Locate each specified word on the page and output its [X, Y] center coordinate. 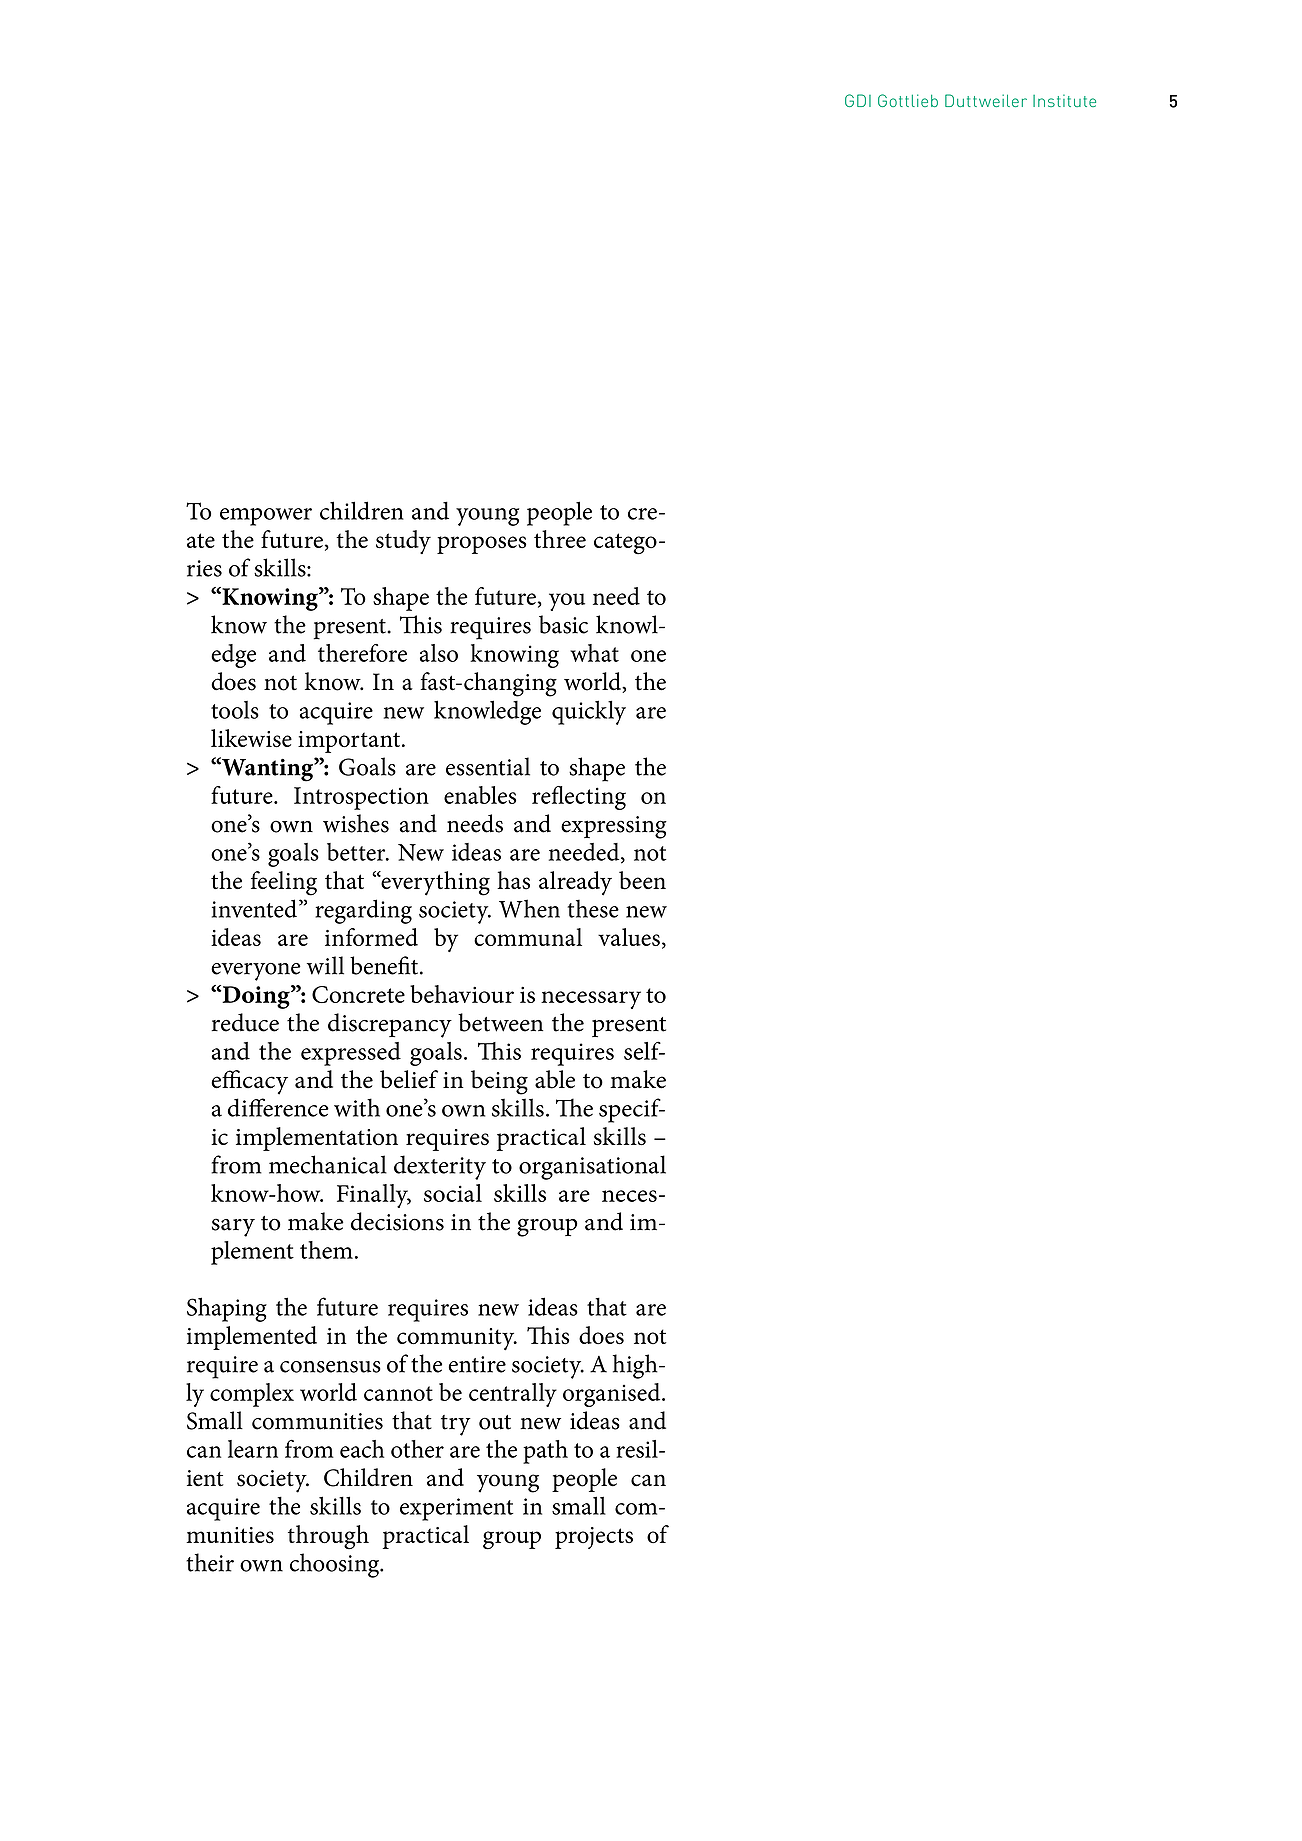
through [328, 1537]
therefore [362, 653]
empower [266, 517]
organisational [592, 1167]
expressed [351, 1054]
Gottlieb [908, 100]
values [629, 937]
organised [613, 1395]
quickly [589, 712]
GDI [858, 100]
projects [594, 1538]
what [594, 653]
